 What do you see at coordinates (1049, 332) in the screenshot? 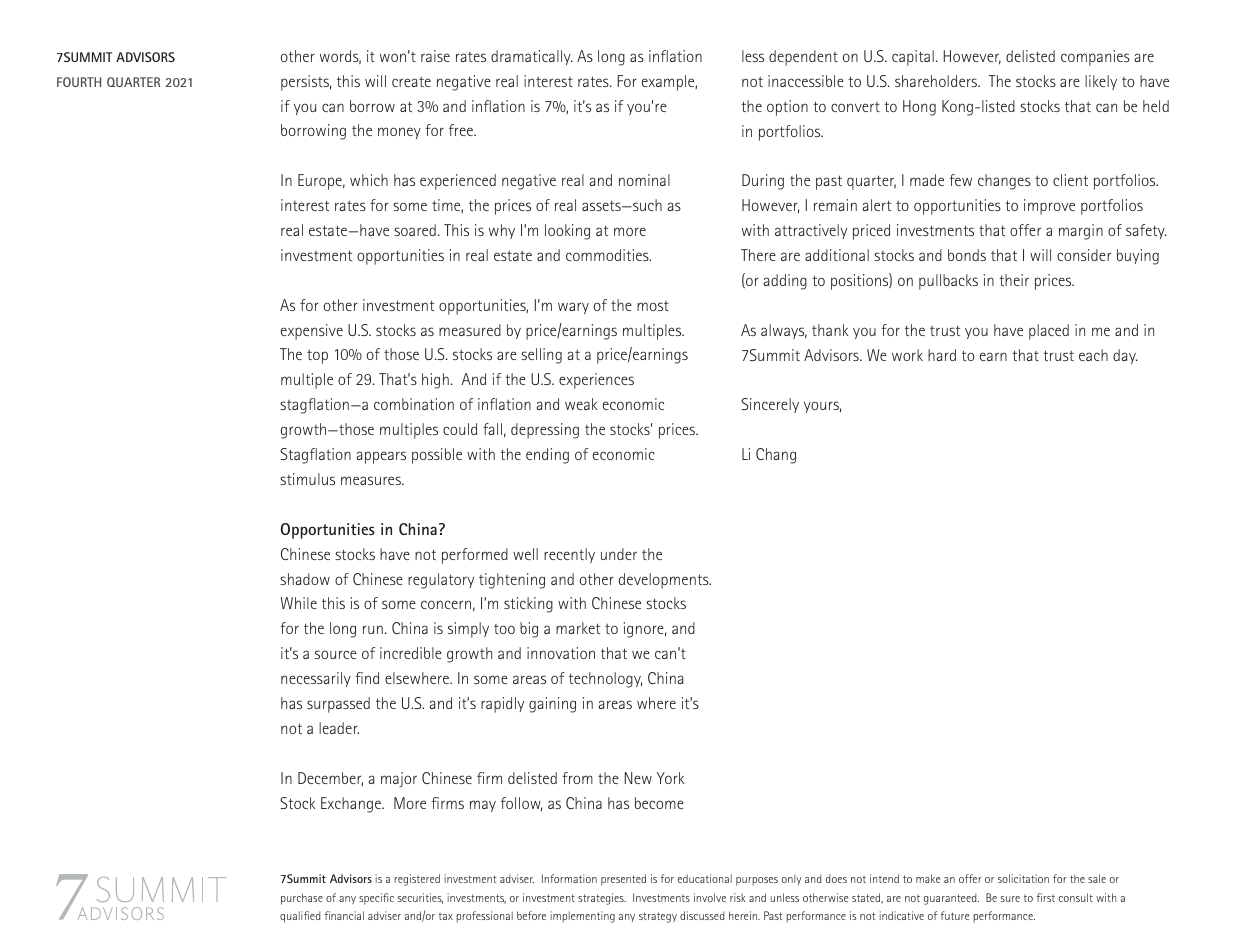
I see `placed` at bounding box center [1049, 332].
